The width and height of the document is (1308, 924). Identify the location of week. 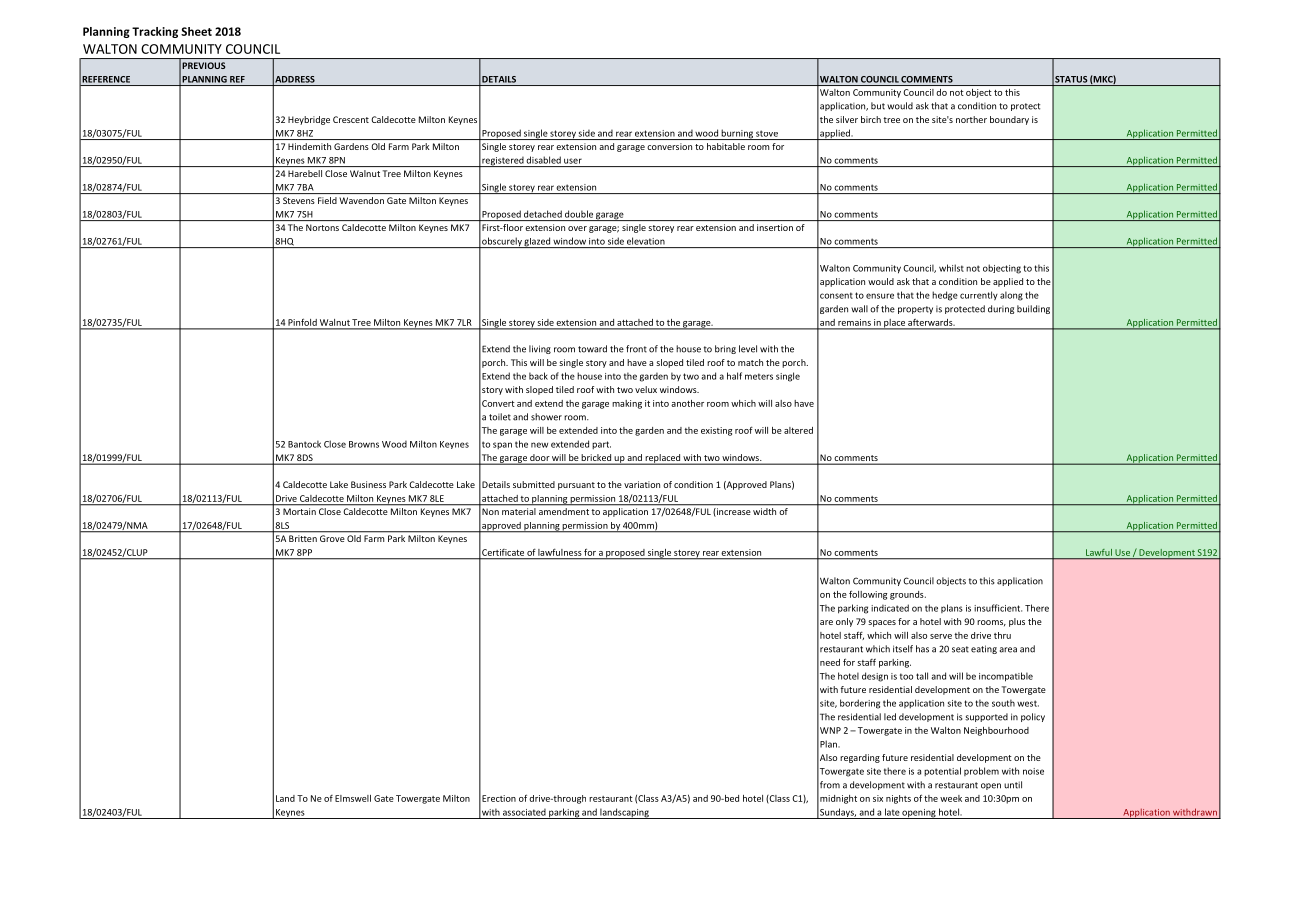
(951, 798).
